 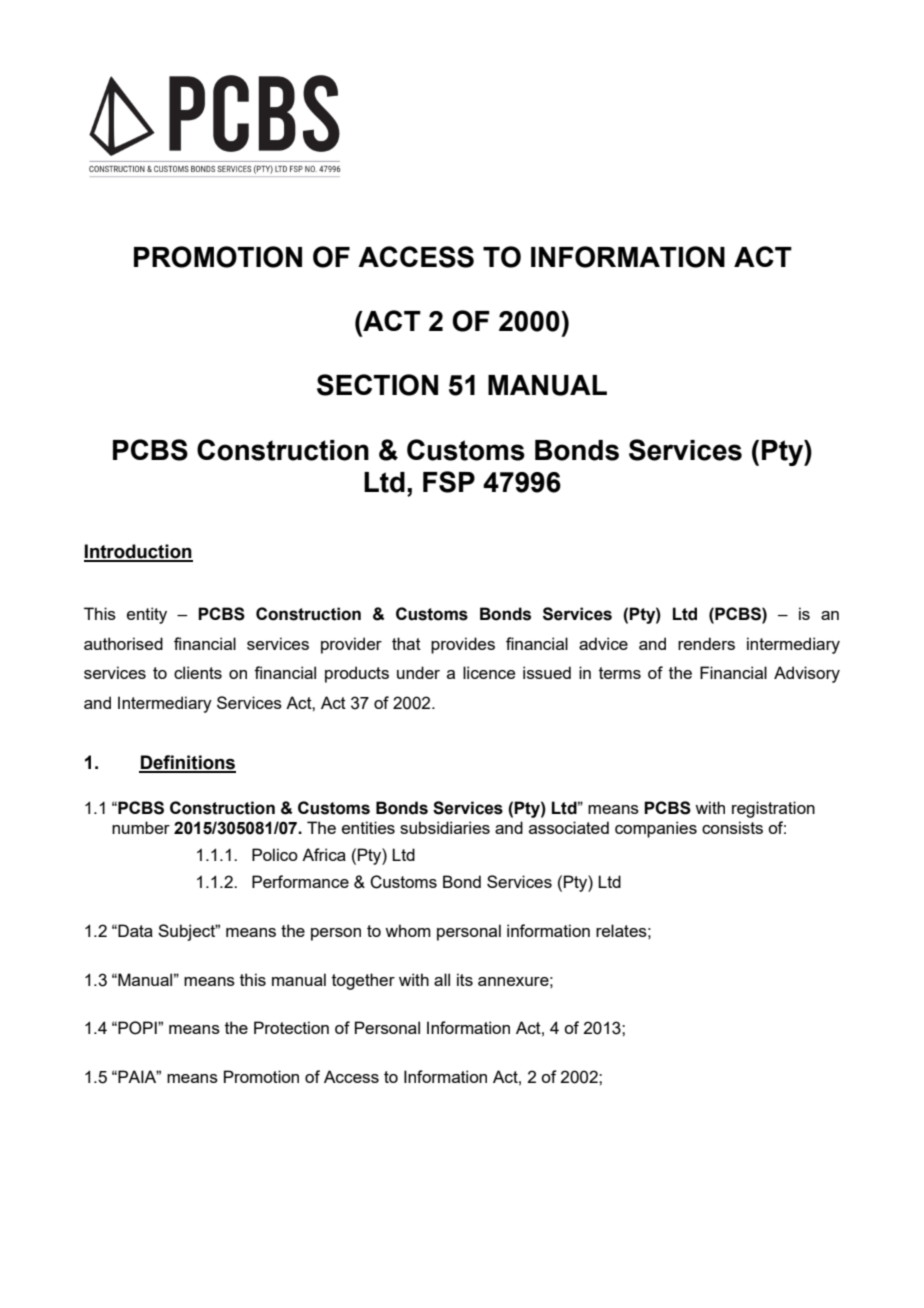 I want to click on that, so click(x=406, y=643).
